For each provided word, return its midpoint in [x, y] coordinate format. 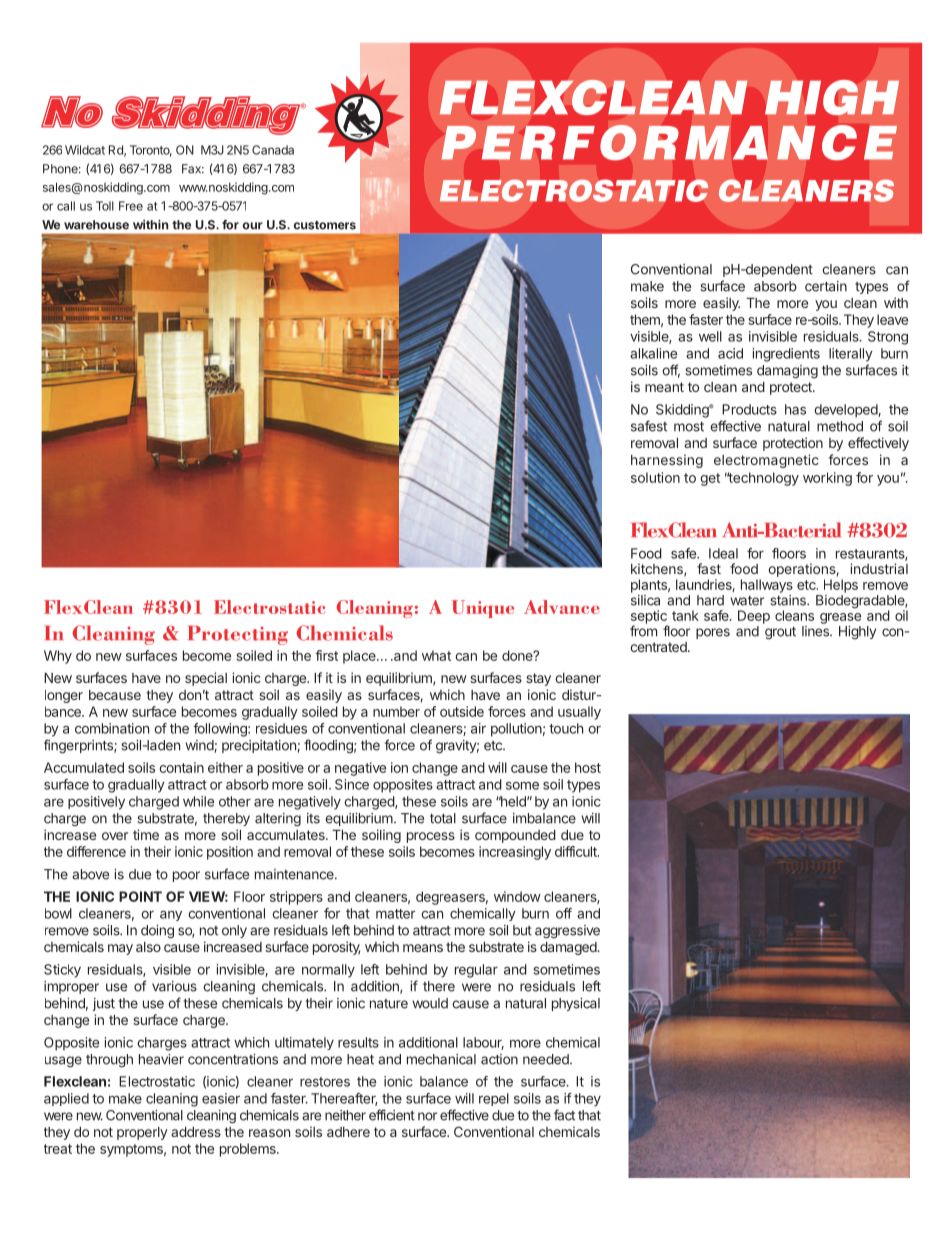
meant [664, 387]
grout [780, 633]
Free [131, 206]
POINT [140, 896]
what [436, 655]
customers [325, 225]
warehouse [96, 225]
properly [142, 1133]
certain [826, 286]
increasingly [515, 853]
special [206, 679]
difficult [577, 851]
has [795, 409]
